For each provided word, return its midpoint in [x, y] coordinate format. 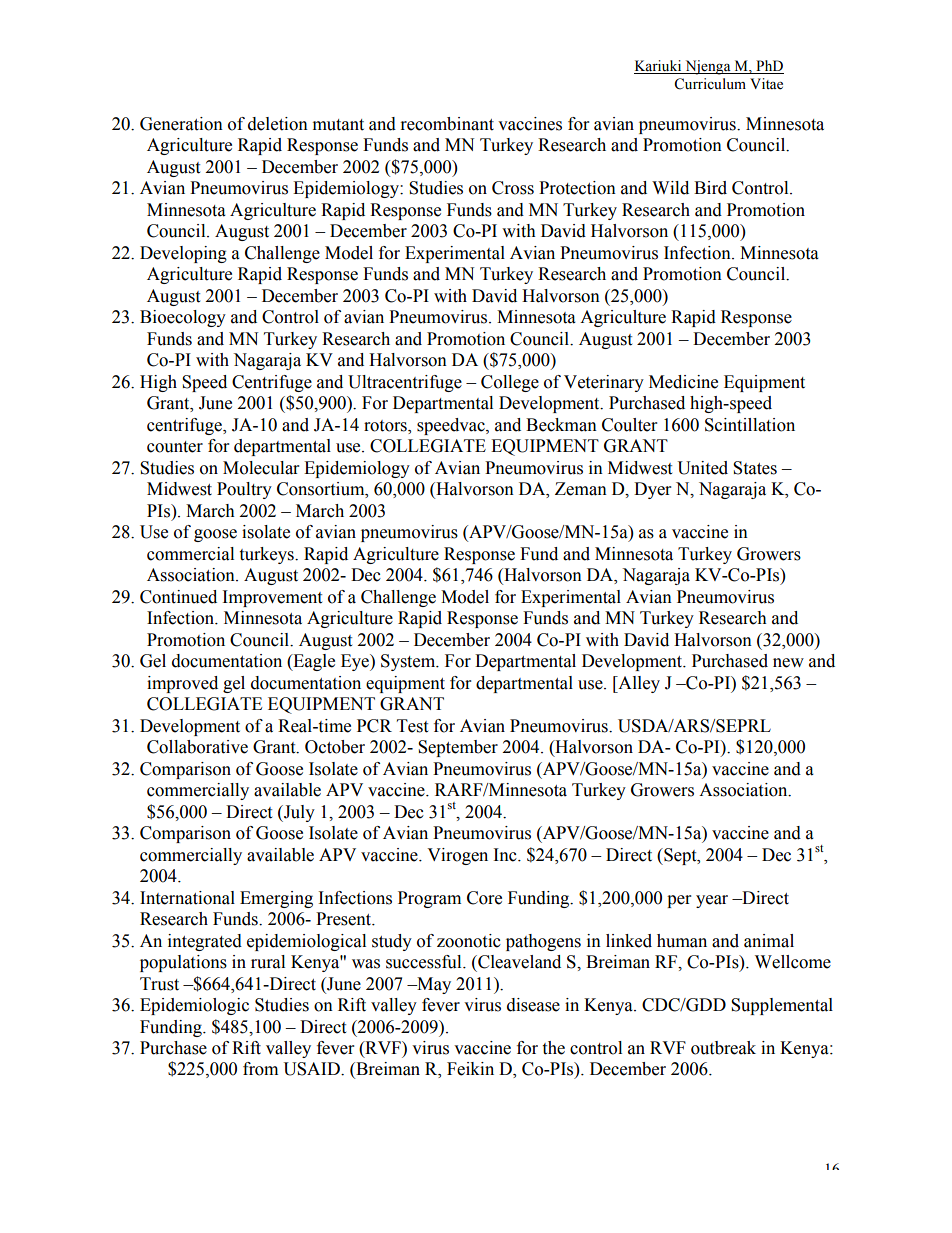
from [260, 1069]
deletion [278, 124]
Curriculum [710, 84]
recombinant [447, 124]
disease [533, 1005]
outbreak [723, 1048]
